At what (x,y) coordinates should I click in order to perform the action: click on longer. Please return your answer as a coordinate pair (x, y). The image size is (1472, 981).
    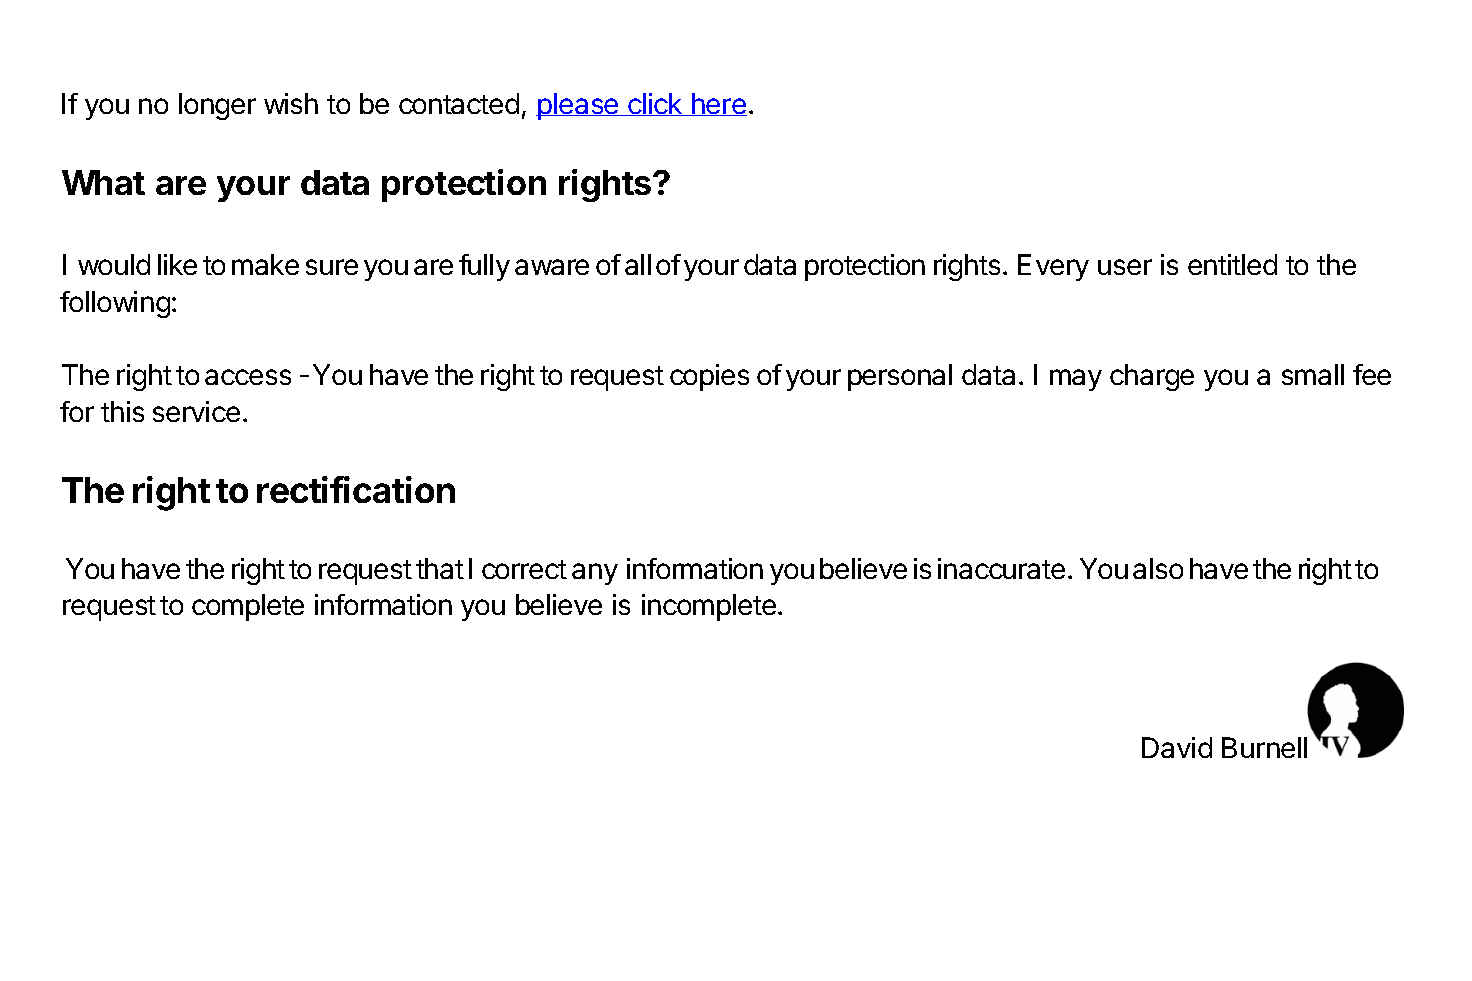
    Looking at the image, I should click on (217, 106).
